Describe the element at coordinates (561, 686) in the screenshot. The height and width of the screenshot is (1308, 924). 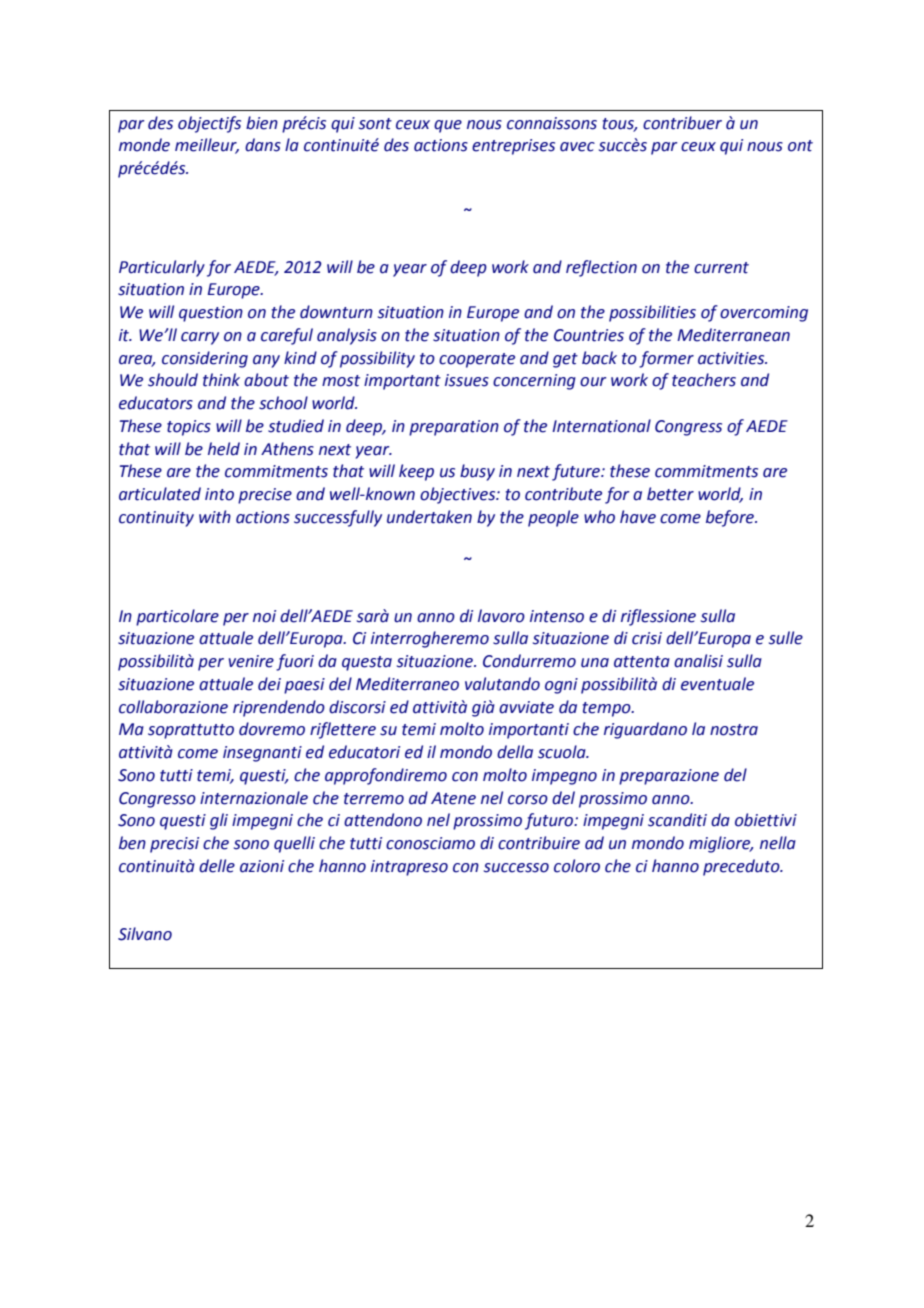
I see `ogni` at that location.
